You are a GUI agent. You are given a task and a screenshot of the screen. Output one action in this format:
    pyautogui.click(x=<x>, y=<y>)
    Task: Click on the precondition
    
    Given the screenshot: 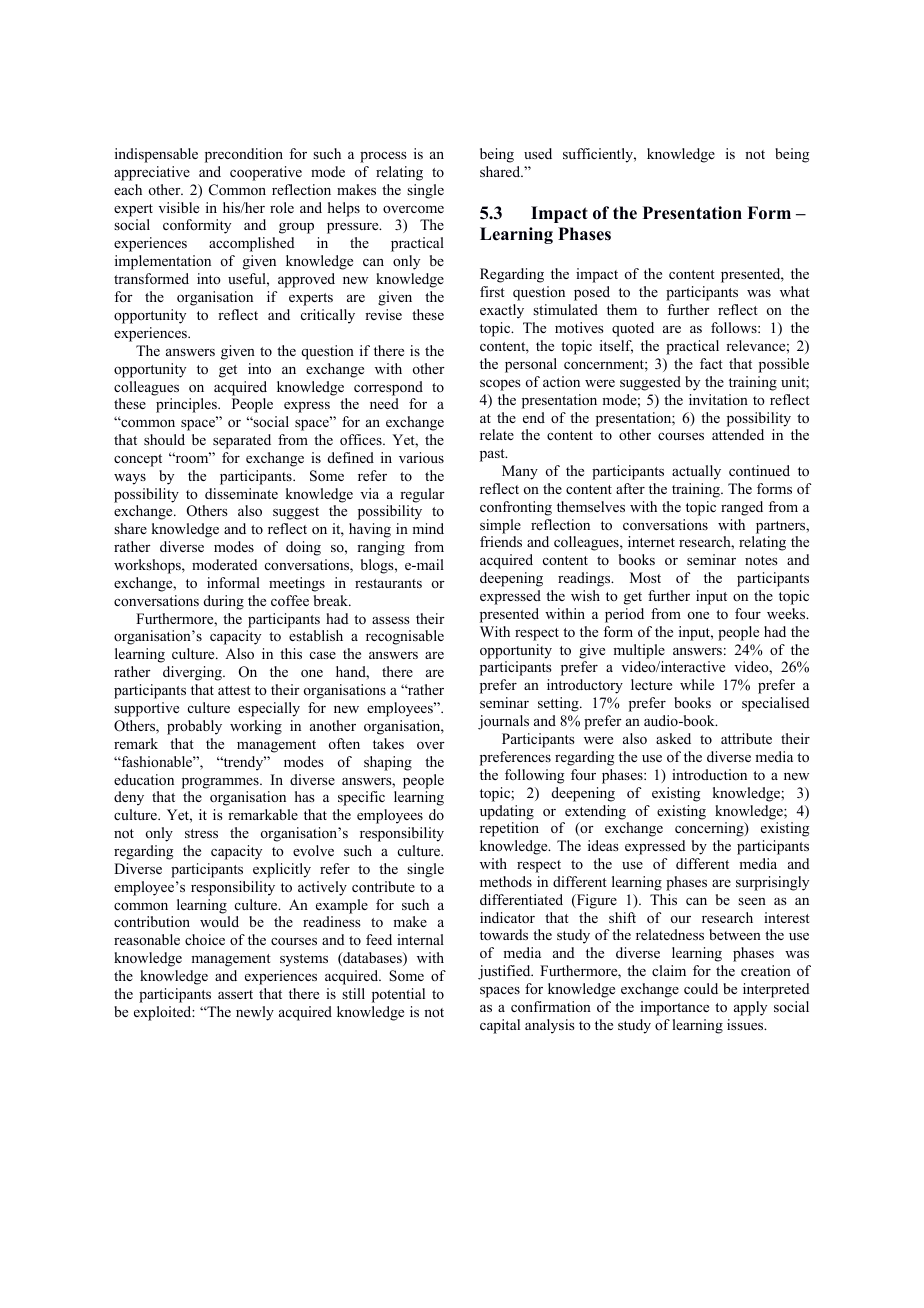 What is the action you would take?
    pyautogui.click(x=244, y=155)
